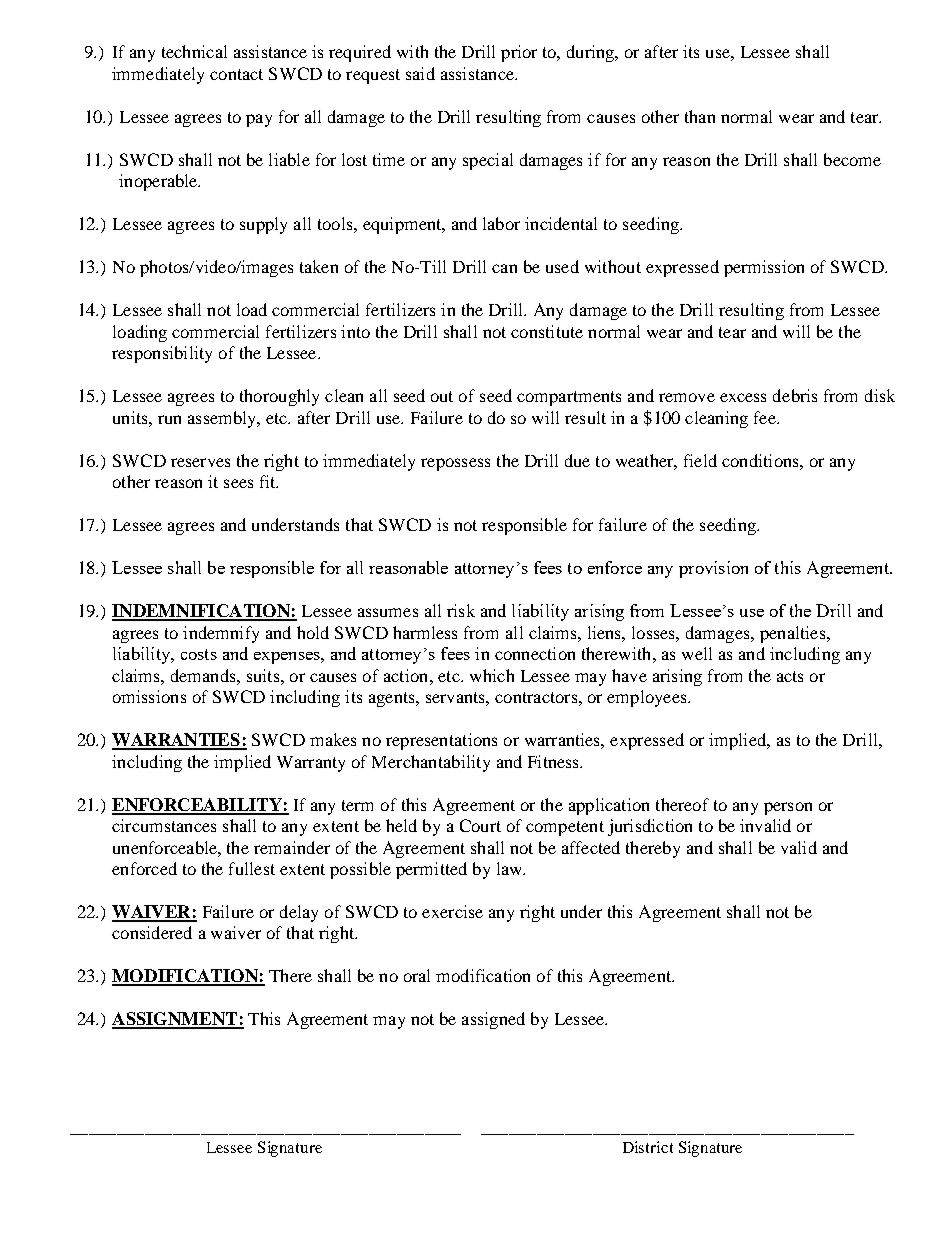 This image has width=952, height=1233. I want to click on supply, so click(263, 225).
